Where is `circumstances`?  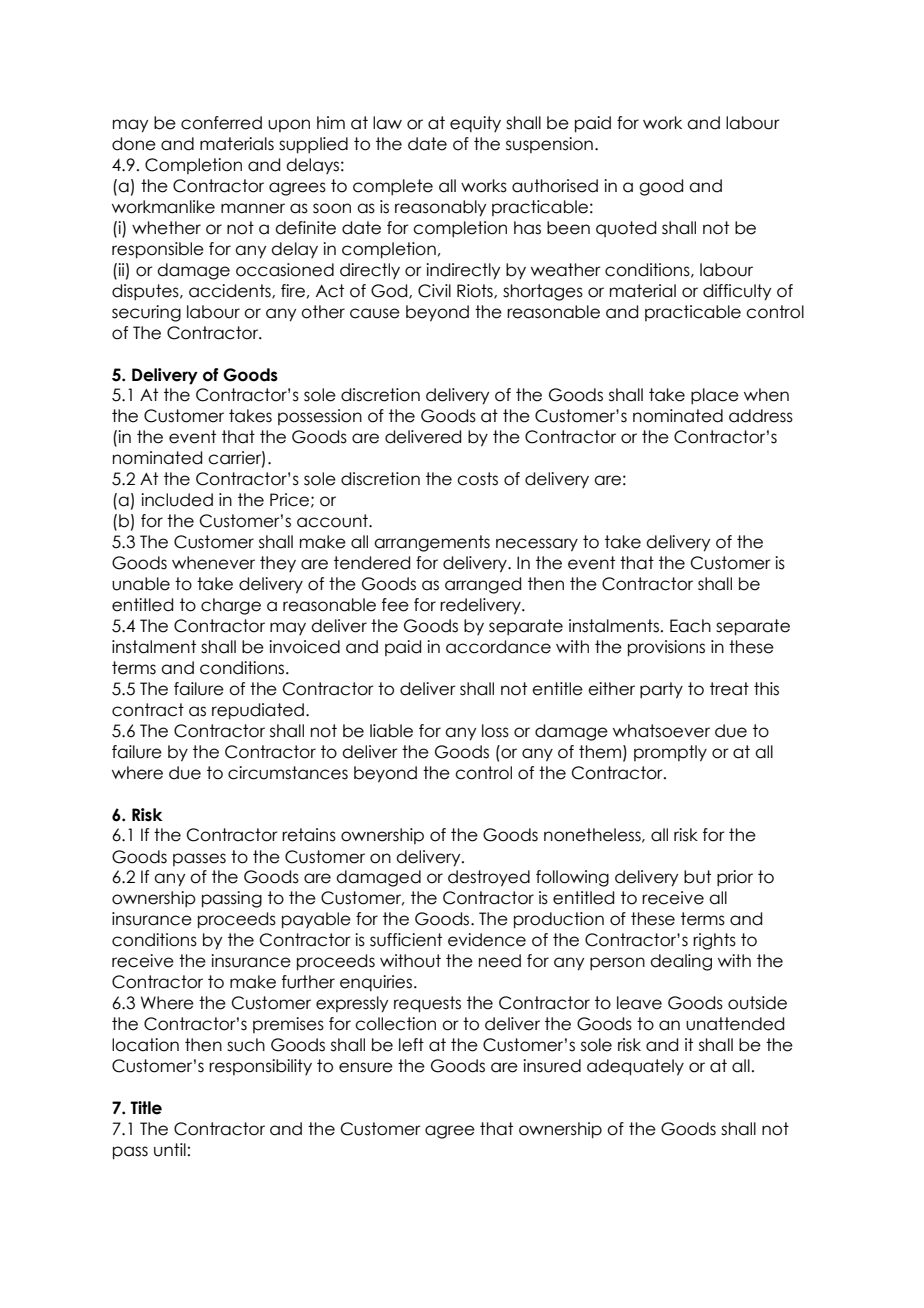 circumstances is located at coordinates (288, 773).
